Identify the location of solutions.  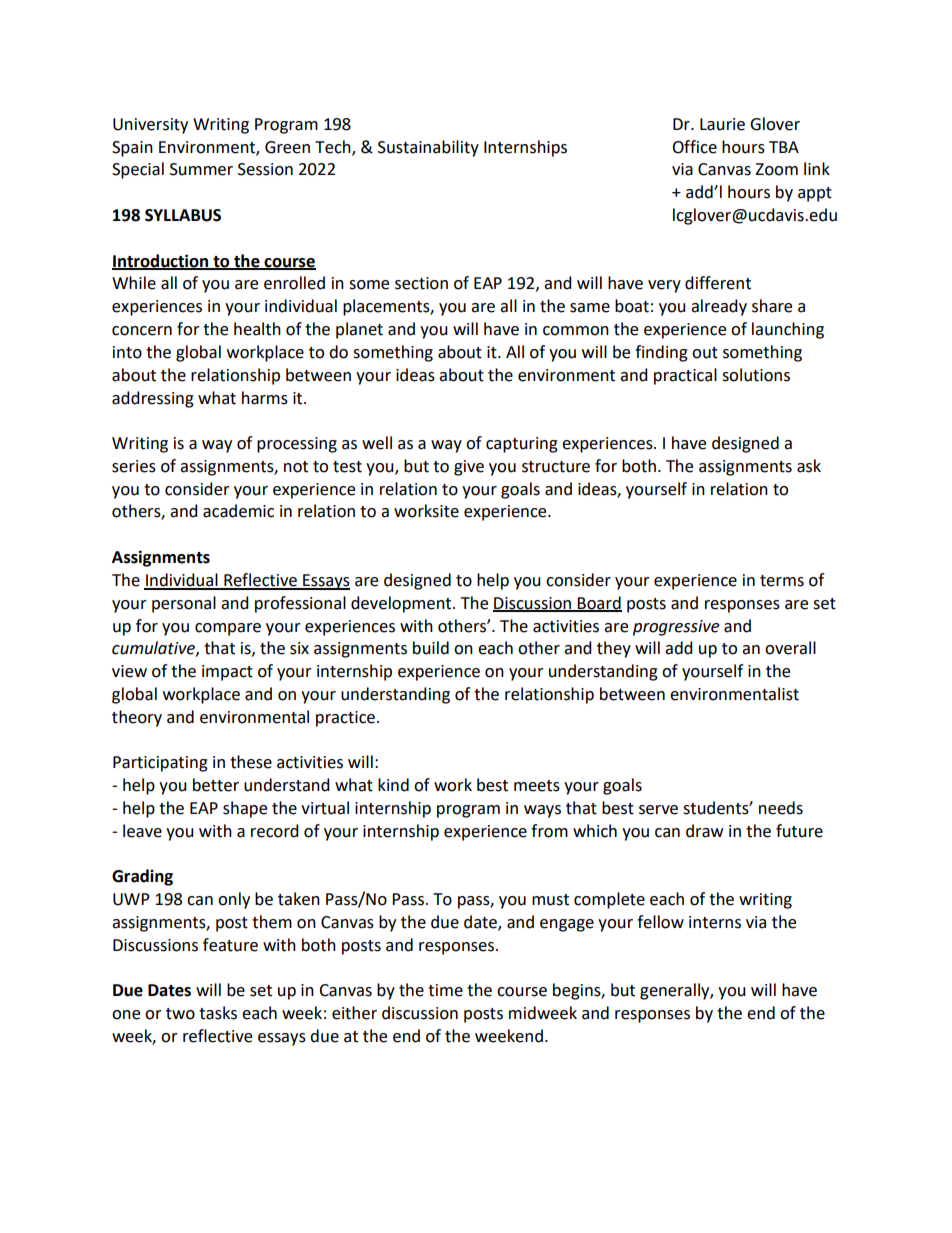
(756, 375).
